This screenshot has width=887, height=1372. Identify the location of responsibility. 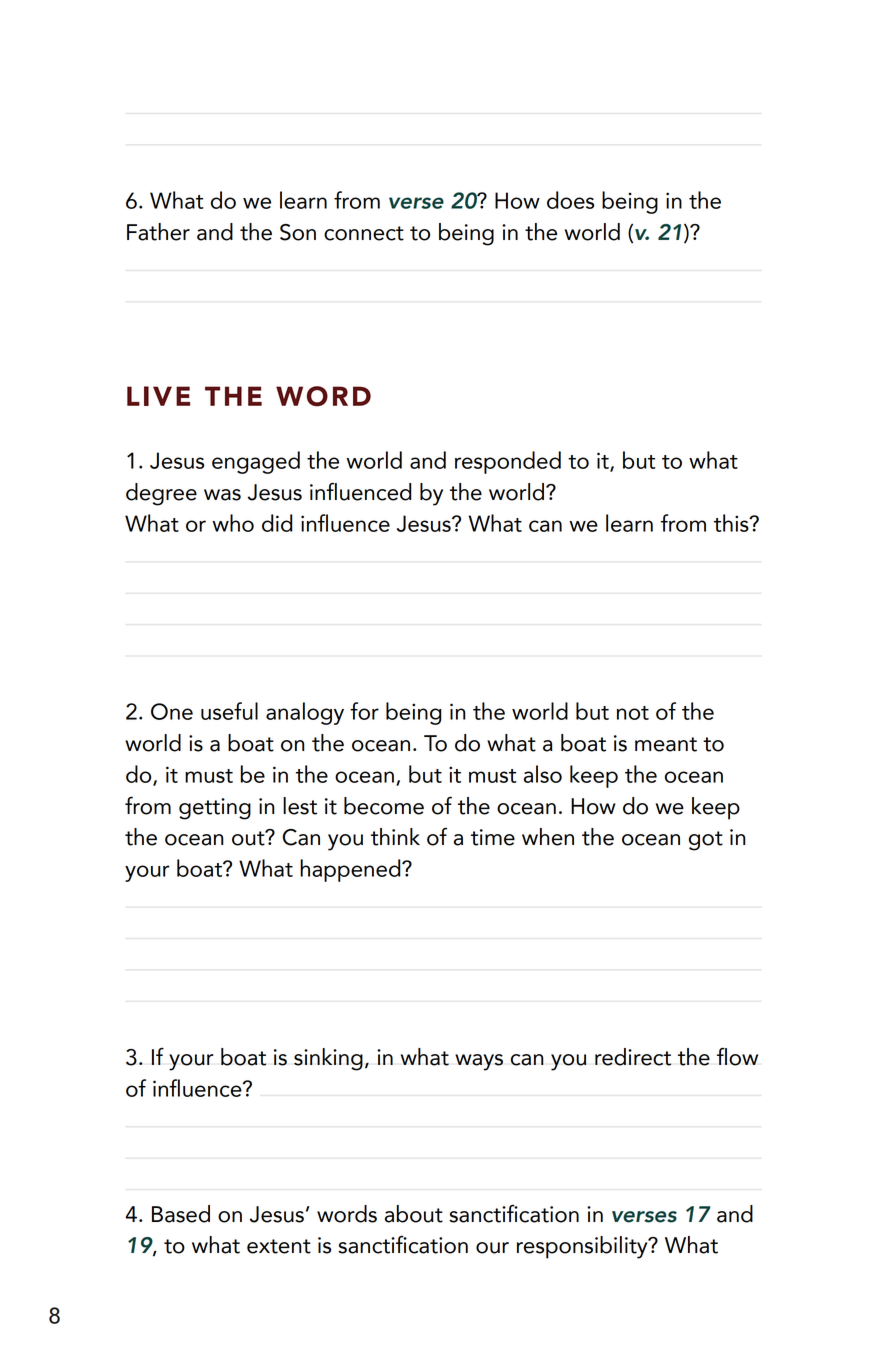
(583, 1247).
